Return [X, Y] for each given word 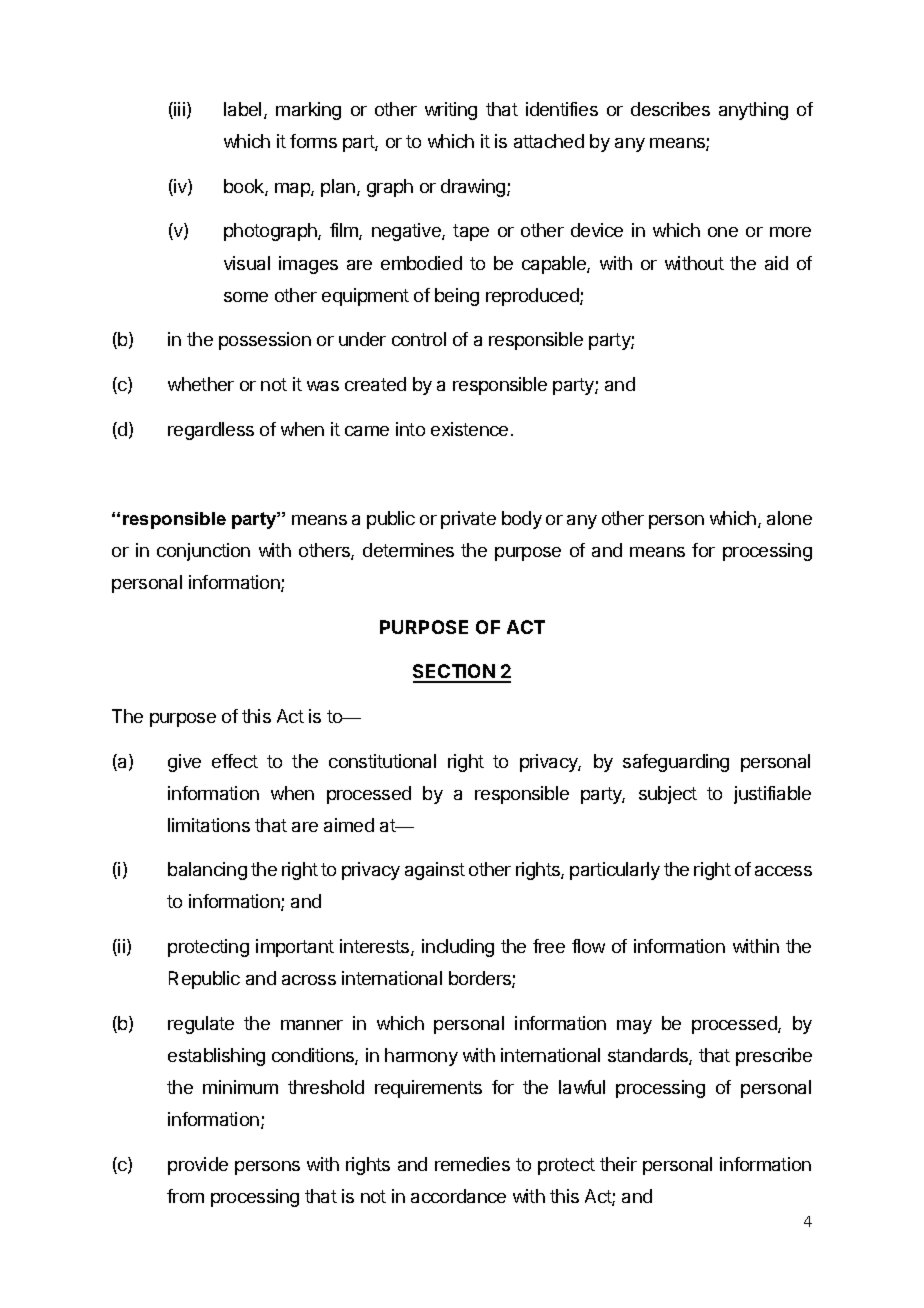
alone [789, 518]
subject [668, 795]
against [435, 871]
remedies [472, 1164]
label [242, 109]
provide [198, 1166]
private [468, 520]
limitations [209, 825]
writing [451, 111]
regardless [211, 431]
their [618, 1164]
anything [753, 111]
